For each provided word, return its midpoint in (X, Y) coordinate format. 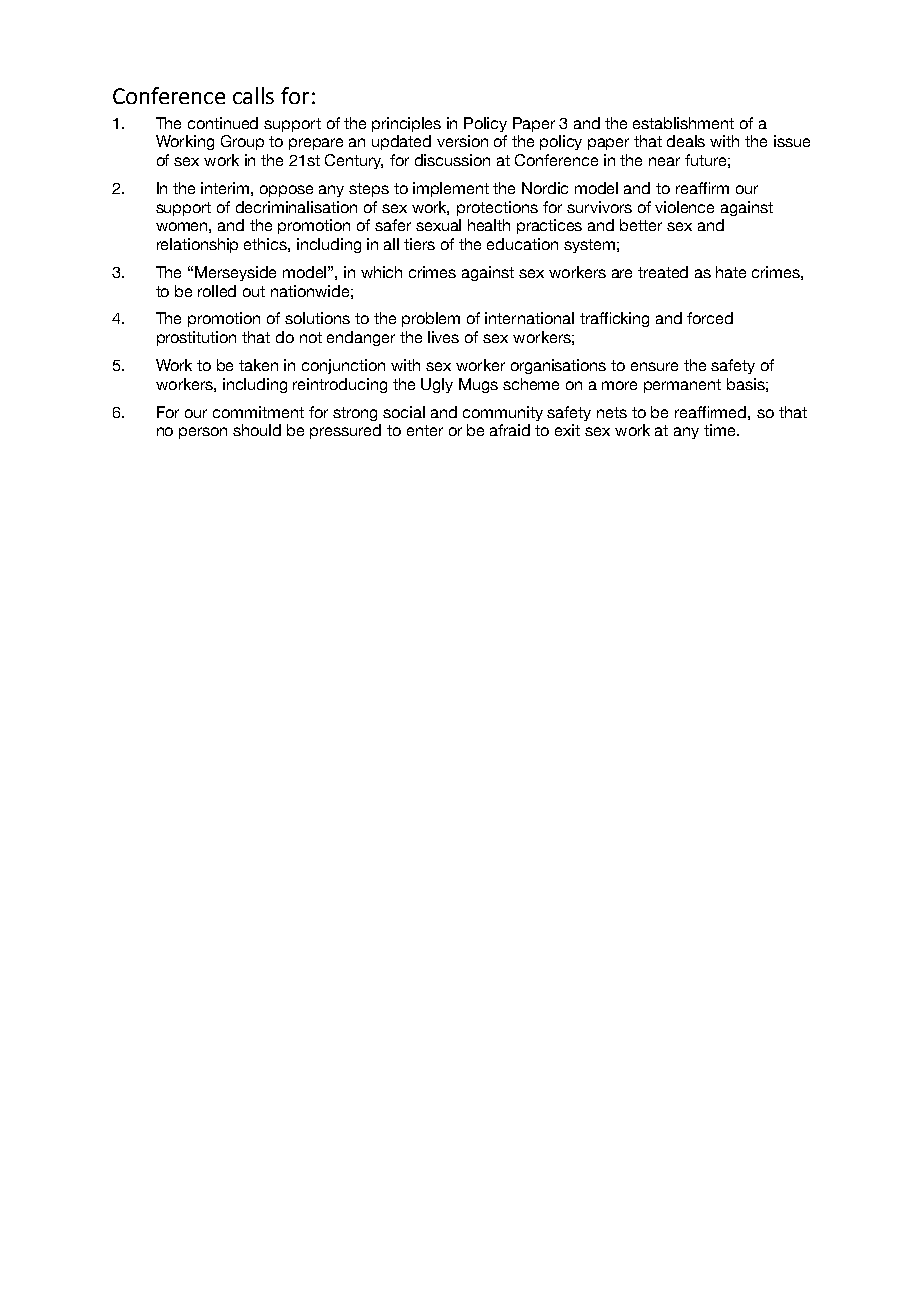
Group (242, 142)
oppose (286, 191)
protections (497, 208)
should (257, 430)
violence (684, 207)
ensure (654, 366)
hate (731, 272)
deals (686, 141)
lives (443, 337)
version (462, 141)
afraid (510, 430)
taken (258, 365)
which (381, 272)
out (254, 291)
